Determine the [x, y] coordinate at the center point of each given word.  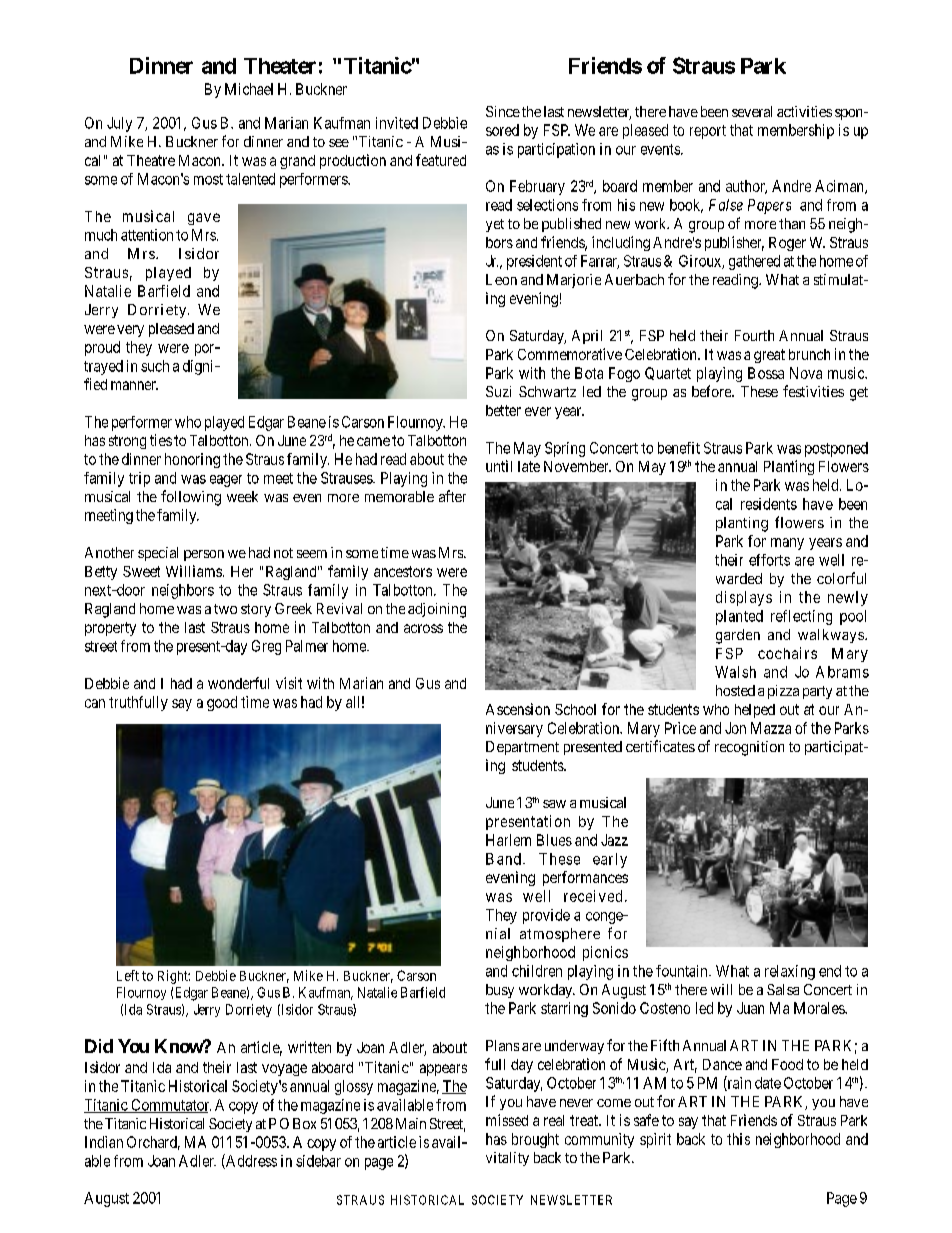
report [708, 132]
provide [546, 916]
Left [128, 975]
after [452, 496]
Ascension [518, 709]
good [222, 703]
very [130, 331]
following [191, 498]
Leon [501, 279]
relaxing [790, 972]
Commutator [170, 1106]
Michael [249, 89]
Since [503, 111]
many [787, 544]
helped [755, 711]
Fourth [754, 335]
